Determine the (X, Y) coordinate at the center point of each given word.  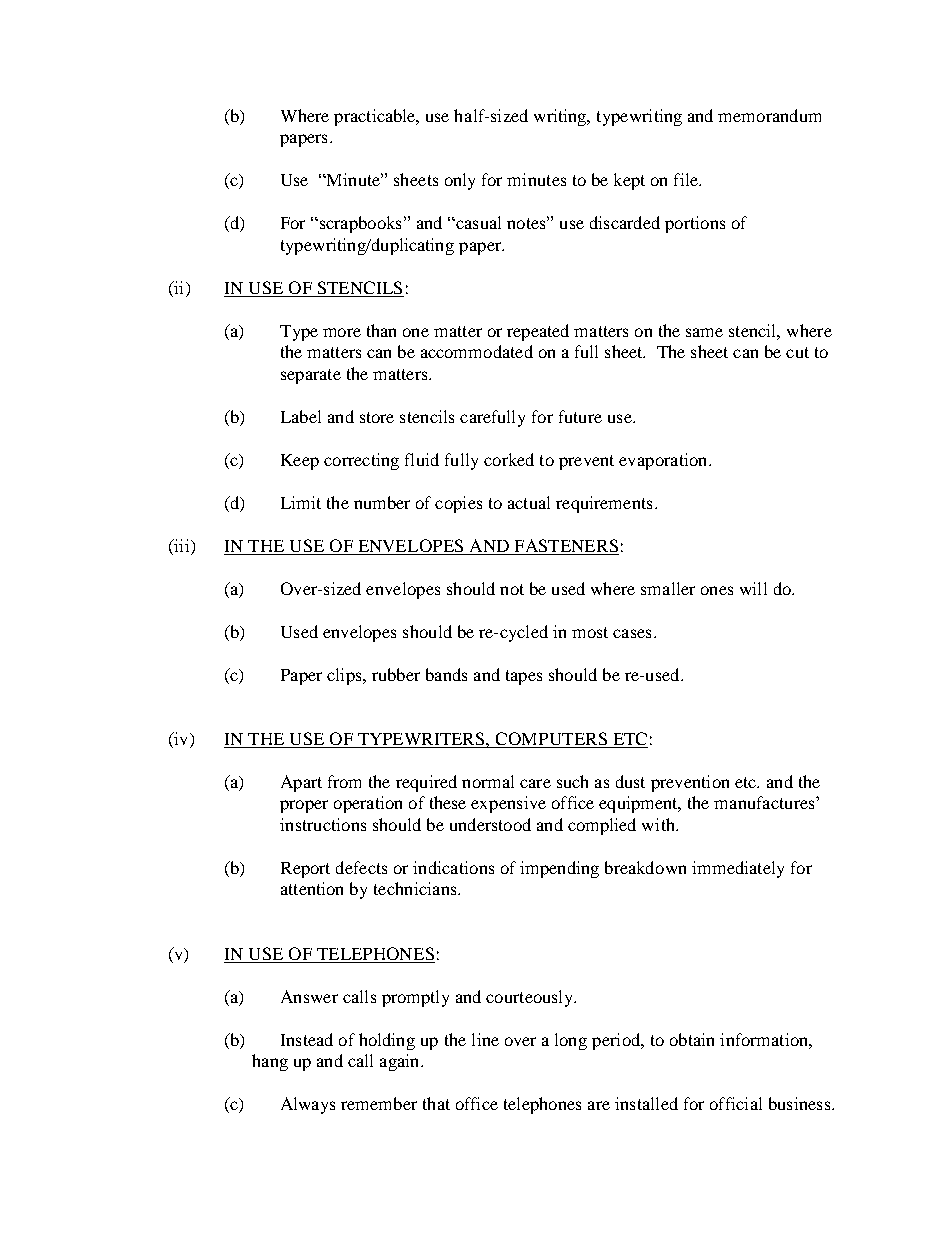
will (753, 588)
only (460, 181)
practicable (376, 117)
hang (270, 1062)
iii (182, 545)
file (687, 179)
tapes (524, 677)
